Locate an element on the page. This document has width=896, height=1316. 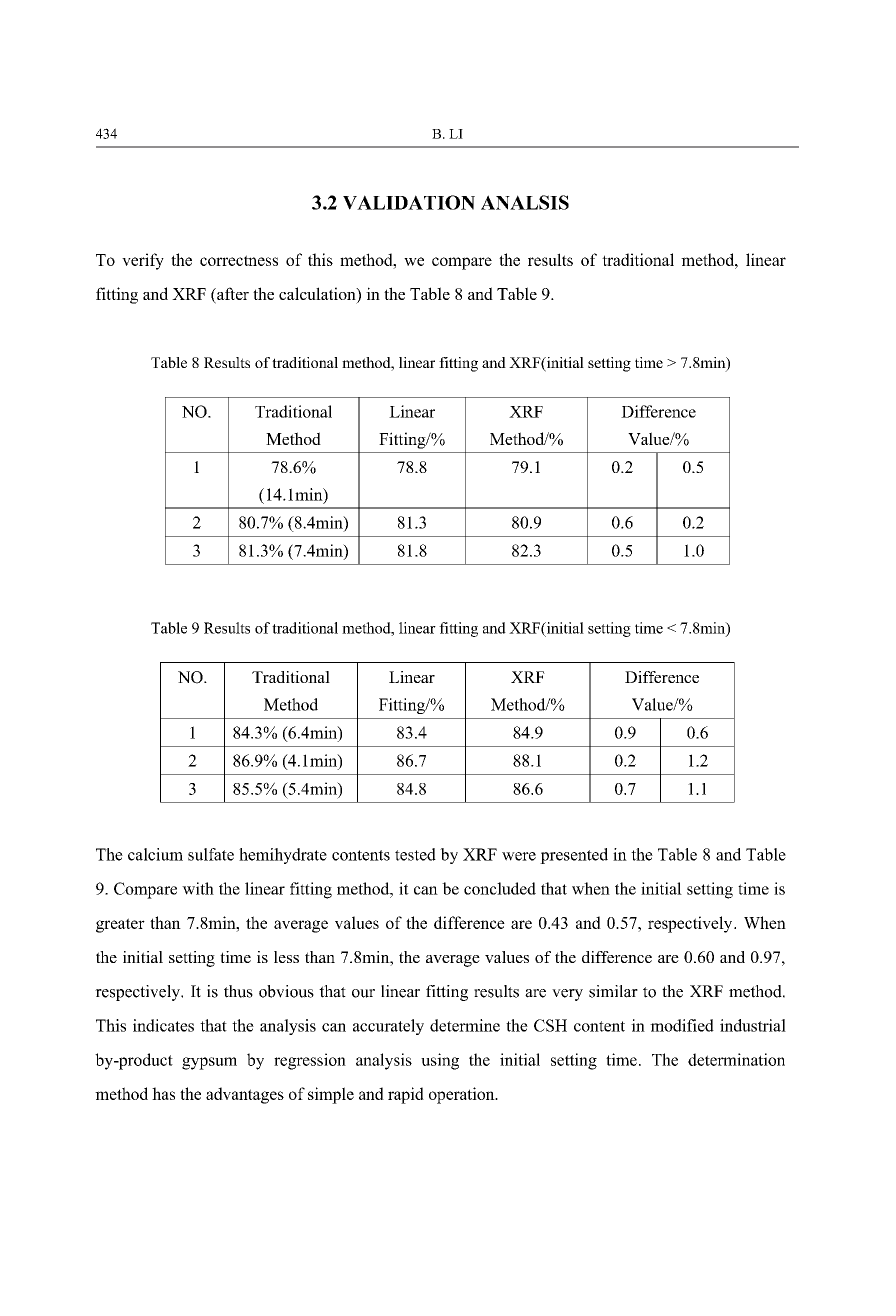
sulfate is located at coordinates (211, 854).
